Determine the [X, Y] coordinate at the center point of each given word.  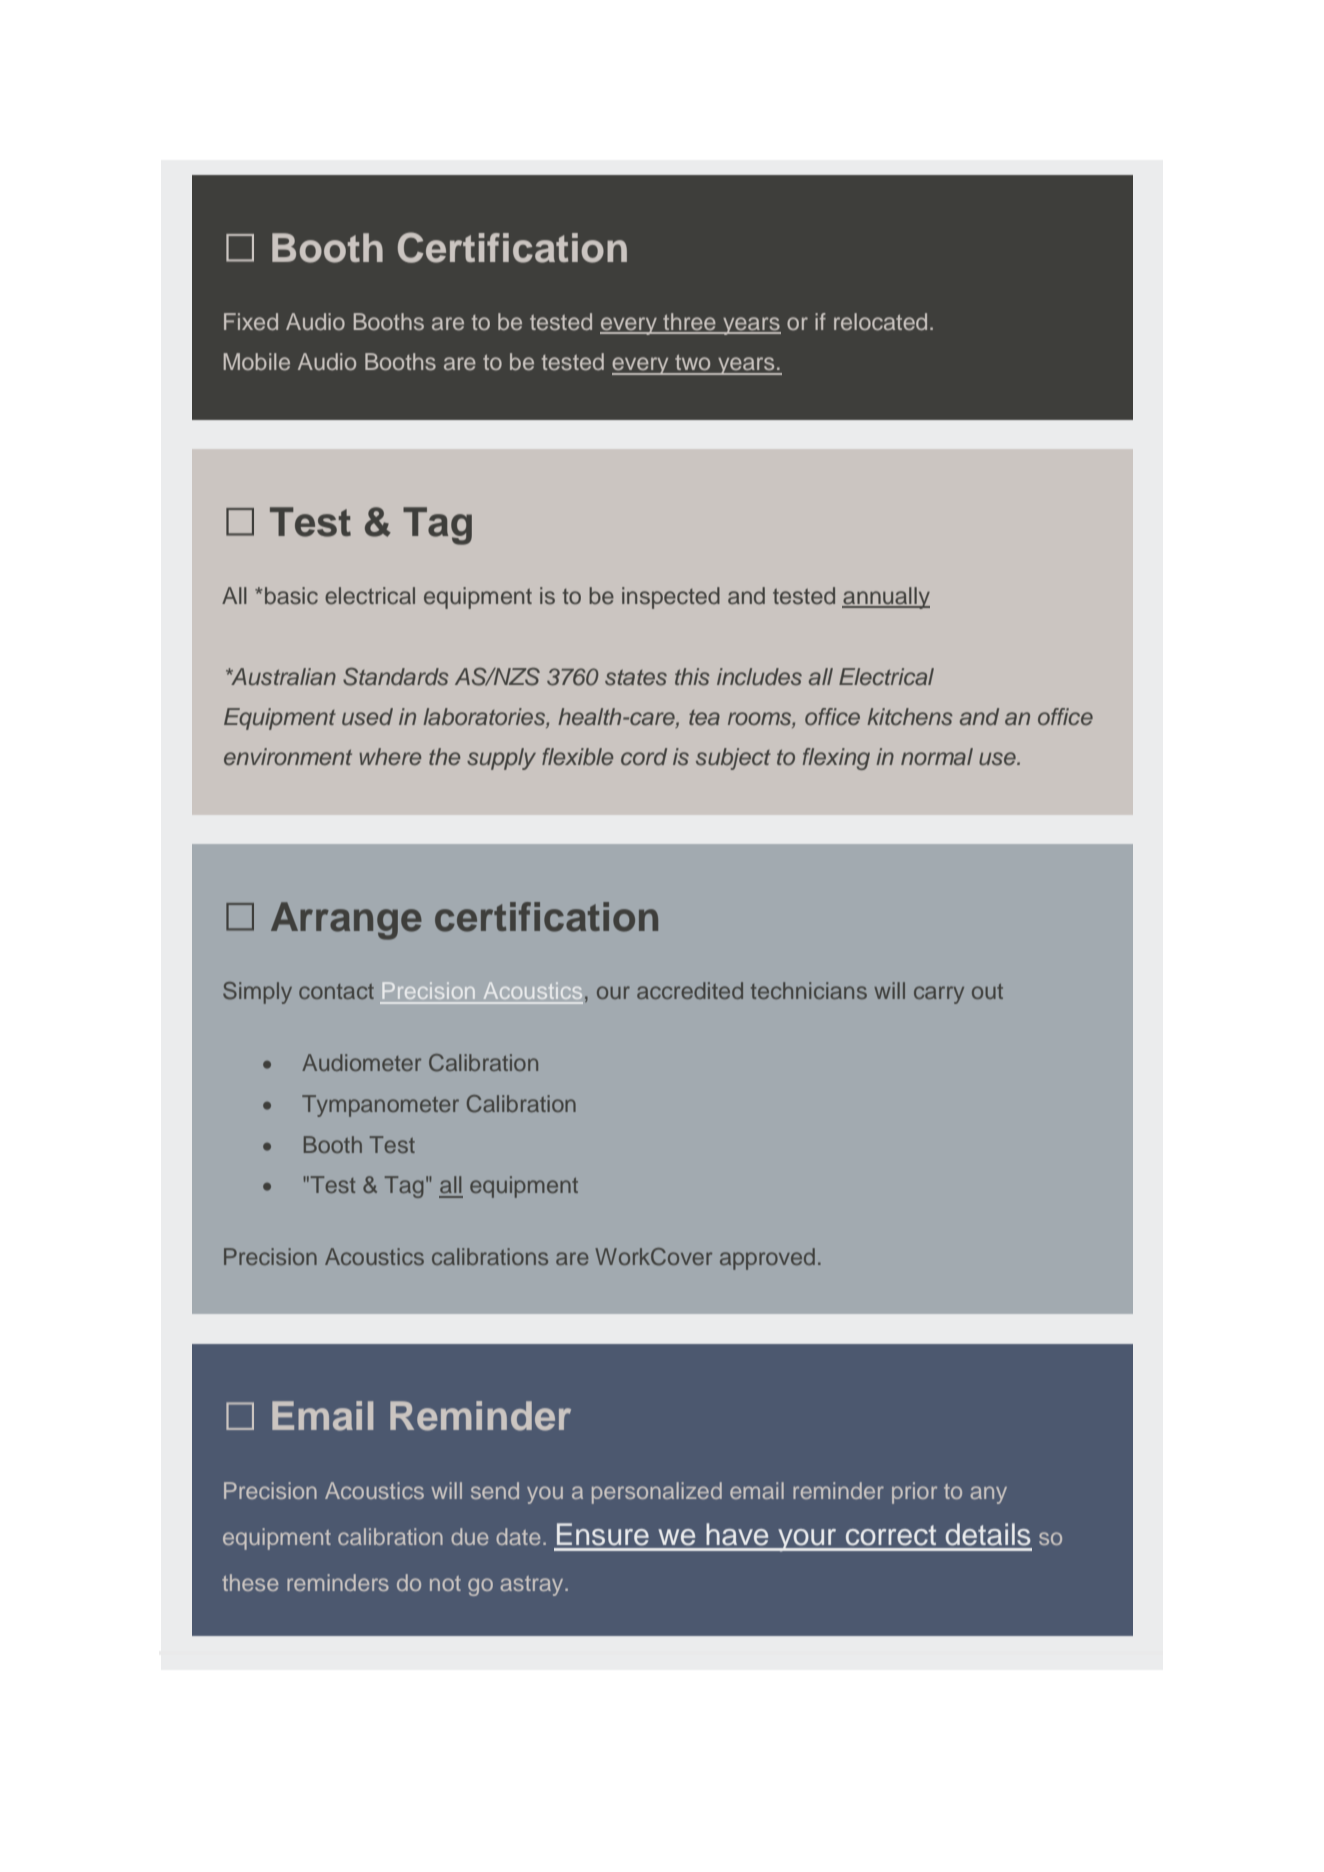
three [689, 323]
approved [767, 1259]
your [807, 1540]
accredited [690, 990]
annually [886, 598]
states [636, 677]
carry [939, 995]
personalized [657, 1493]
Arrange [346, 921]
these [250, 1582]
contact [336, 991]
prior [914, 1493]
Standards [396, 677]
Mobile [257, 361]
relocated [880, 321]
